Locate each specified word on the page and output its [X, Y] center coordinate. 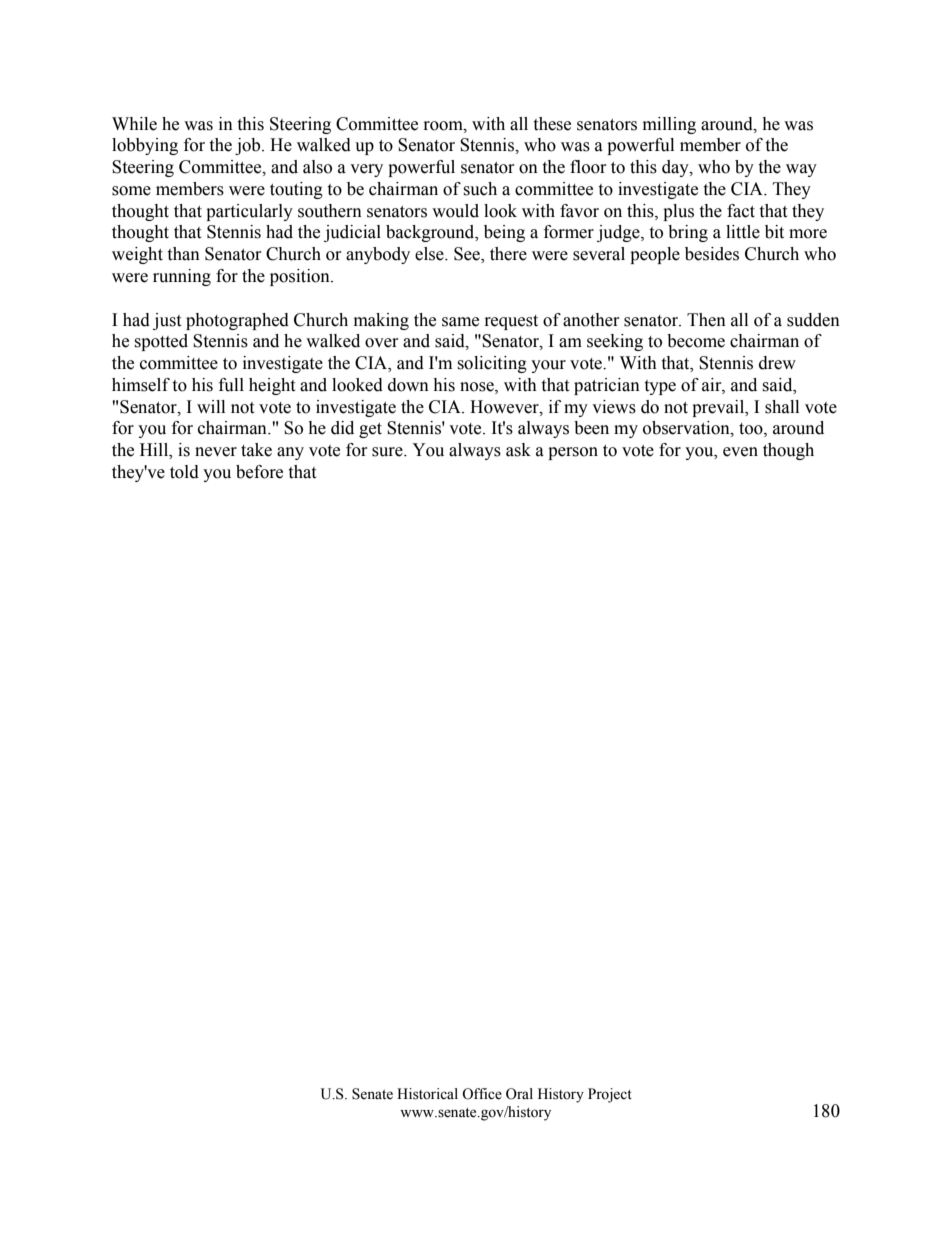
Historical [427, 1094]
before [259, 472]
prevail [719, 408]
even [740, 452]
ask [518, 450]
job [249, 146]
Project [610, 1095]
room [444, 126]
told [184, 472]
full [231, 385]
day [676, 168]
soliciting [492, 364]
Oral [519, 1094]
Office [482, 1094]
